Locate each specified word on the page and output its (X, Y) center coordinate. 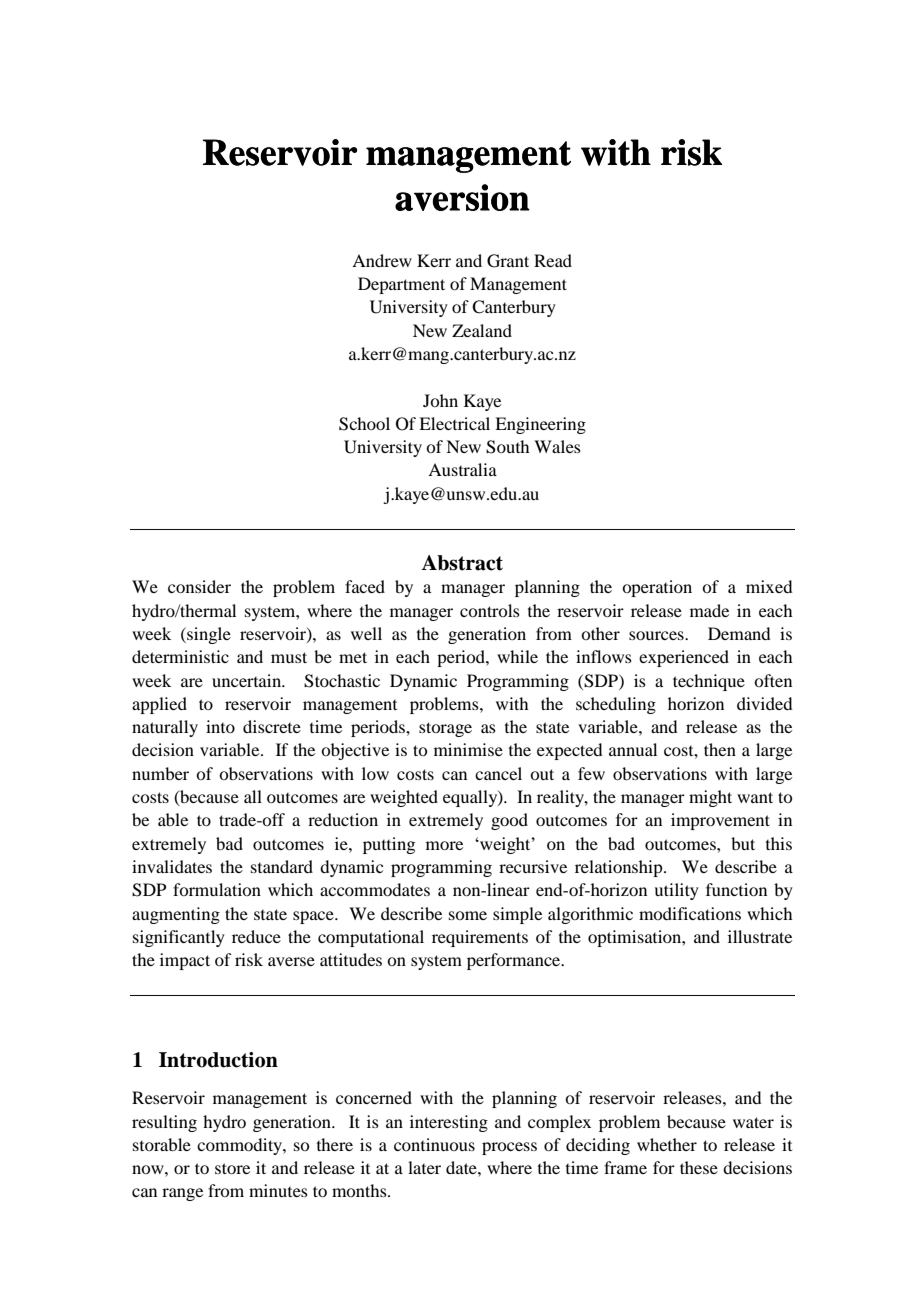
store (232, 1168)
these (699, 1167)
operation (657, 588)
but (743, 843)
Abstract (462, 563)
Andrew (382, 260)
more (444, 845)
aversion (462, 197)
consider (199, 586)
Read (553, 260)
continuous (434, 1144)
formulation (217, 889)
